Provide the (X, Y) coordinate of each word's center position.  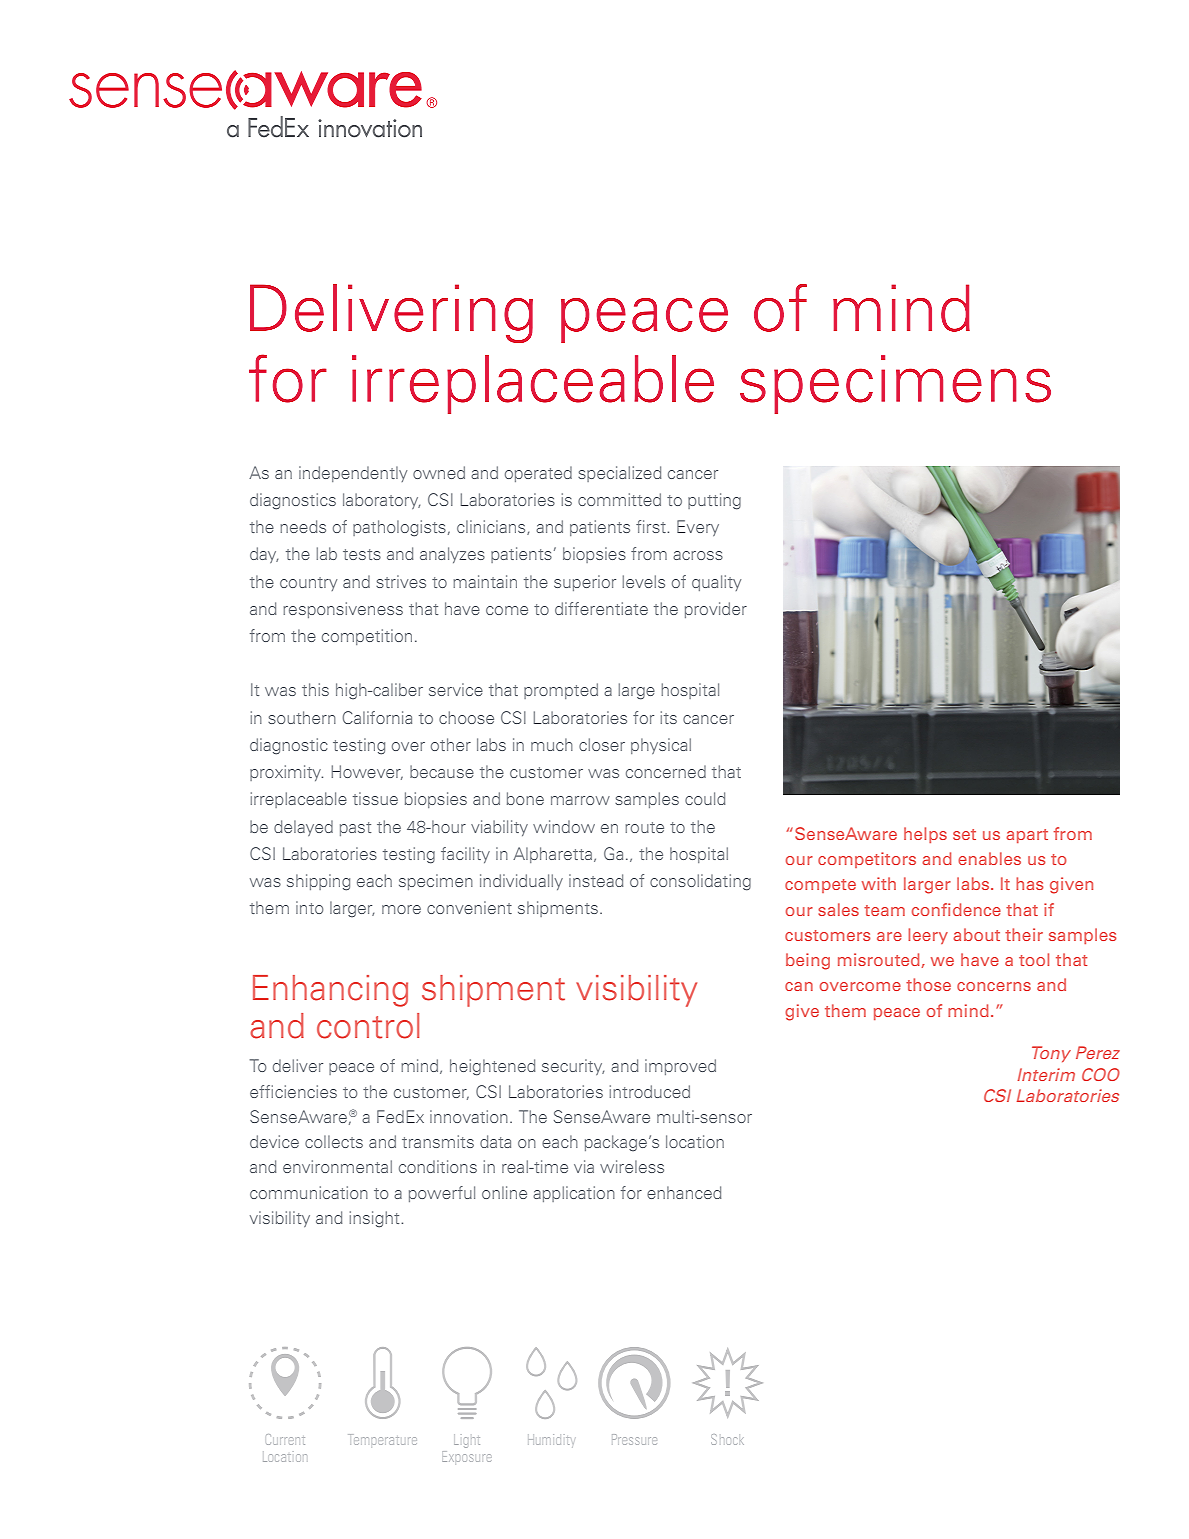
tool (1034, 959)
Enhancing (330, 991)
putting (714, 501)
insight (374, 1219)
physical (661, 746)
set (964, 834)
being (808, 961)
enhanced (684, 1192)
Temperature (383, 1439)
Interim (1046, 1074)
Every (698, 528)
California (377, 717)
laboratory (381, 501)
